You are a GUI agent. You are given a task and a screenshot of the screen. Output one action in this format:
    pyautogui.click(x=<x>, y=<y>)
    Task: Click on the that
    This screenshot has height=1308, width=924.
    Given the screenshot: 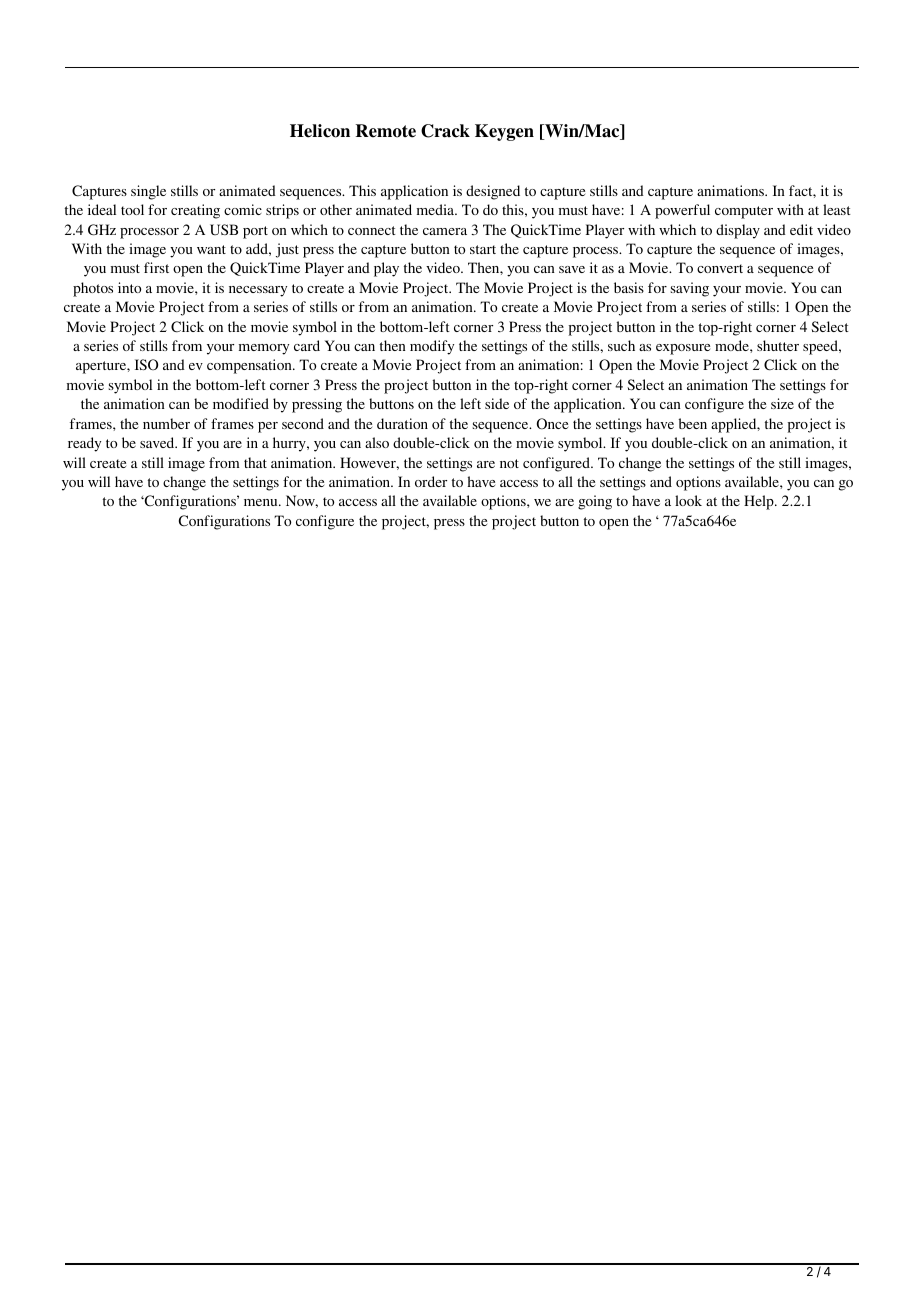 What is the action you would take?
    pyautogui.click(x=255, y=462)
